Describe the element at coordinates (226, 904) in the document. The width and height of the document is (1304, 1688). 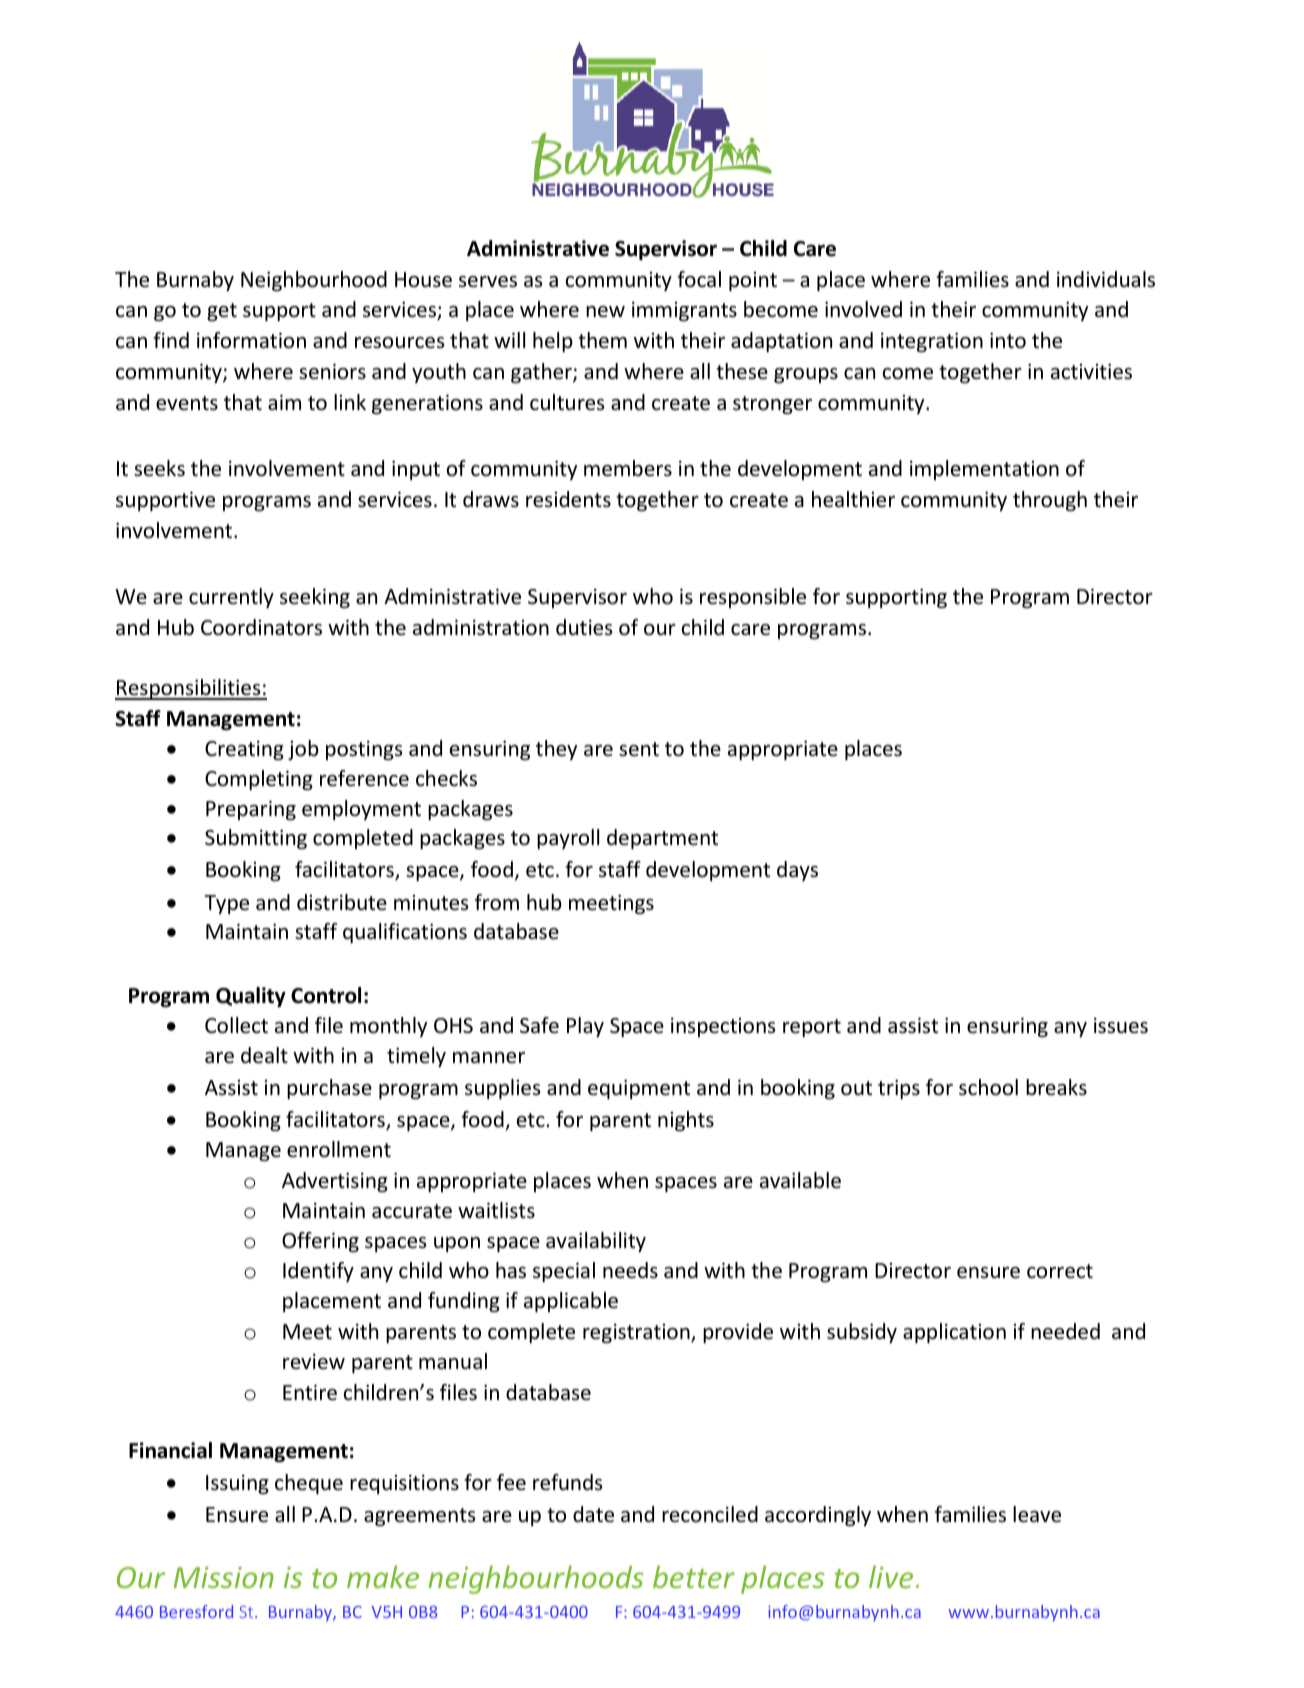
I see `Type` at that location.
